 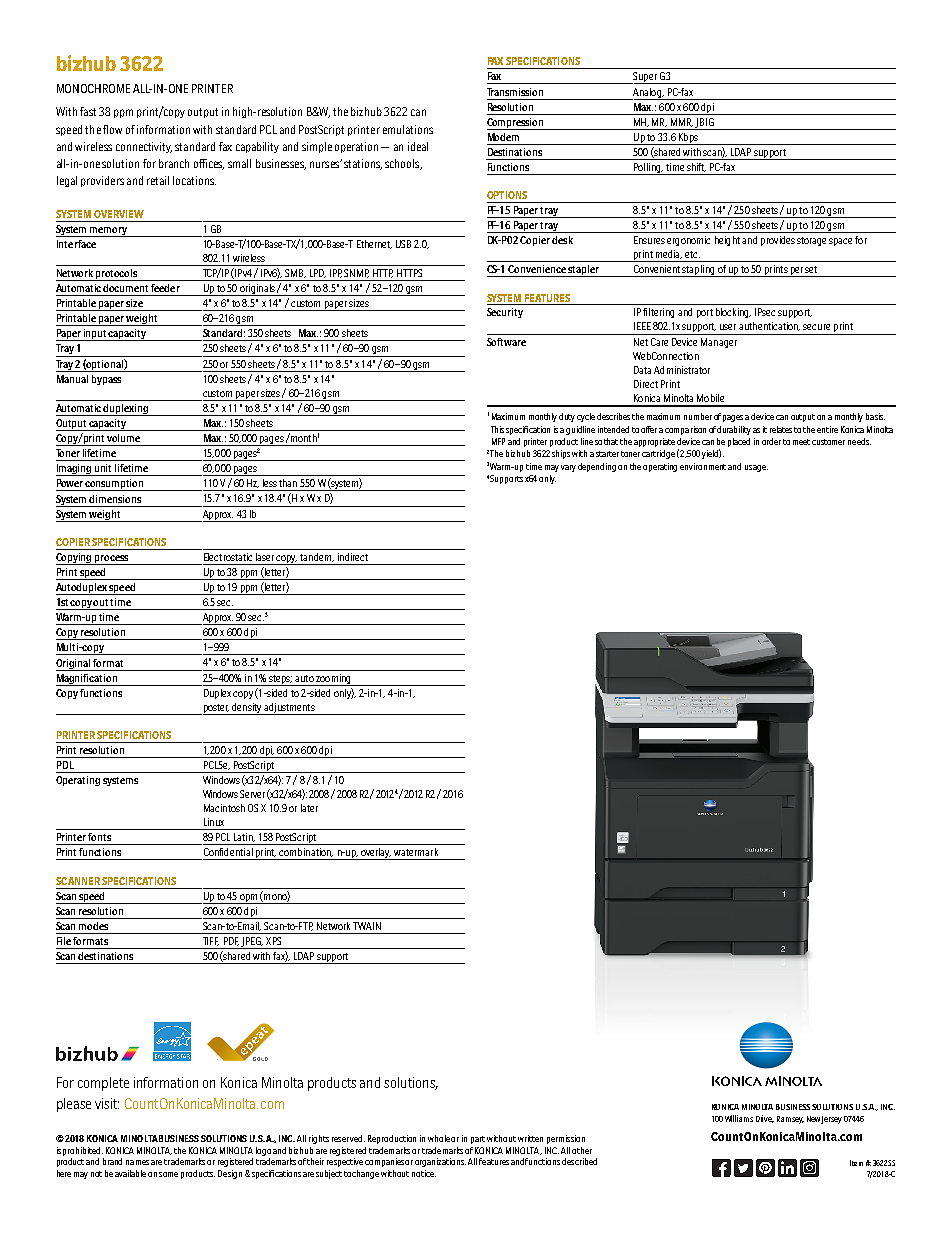 What do you see at coordinates (771, 441) in the screenshot?
I see `order` at bounding box center [771, 441].
